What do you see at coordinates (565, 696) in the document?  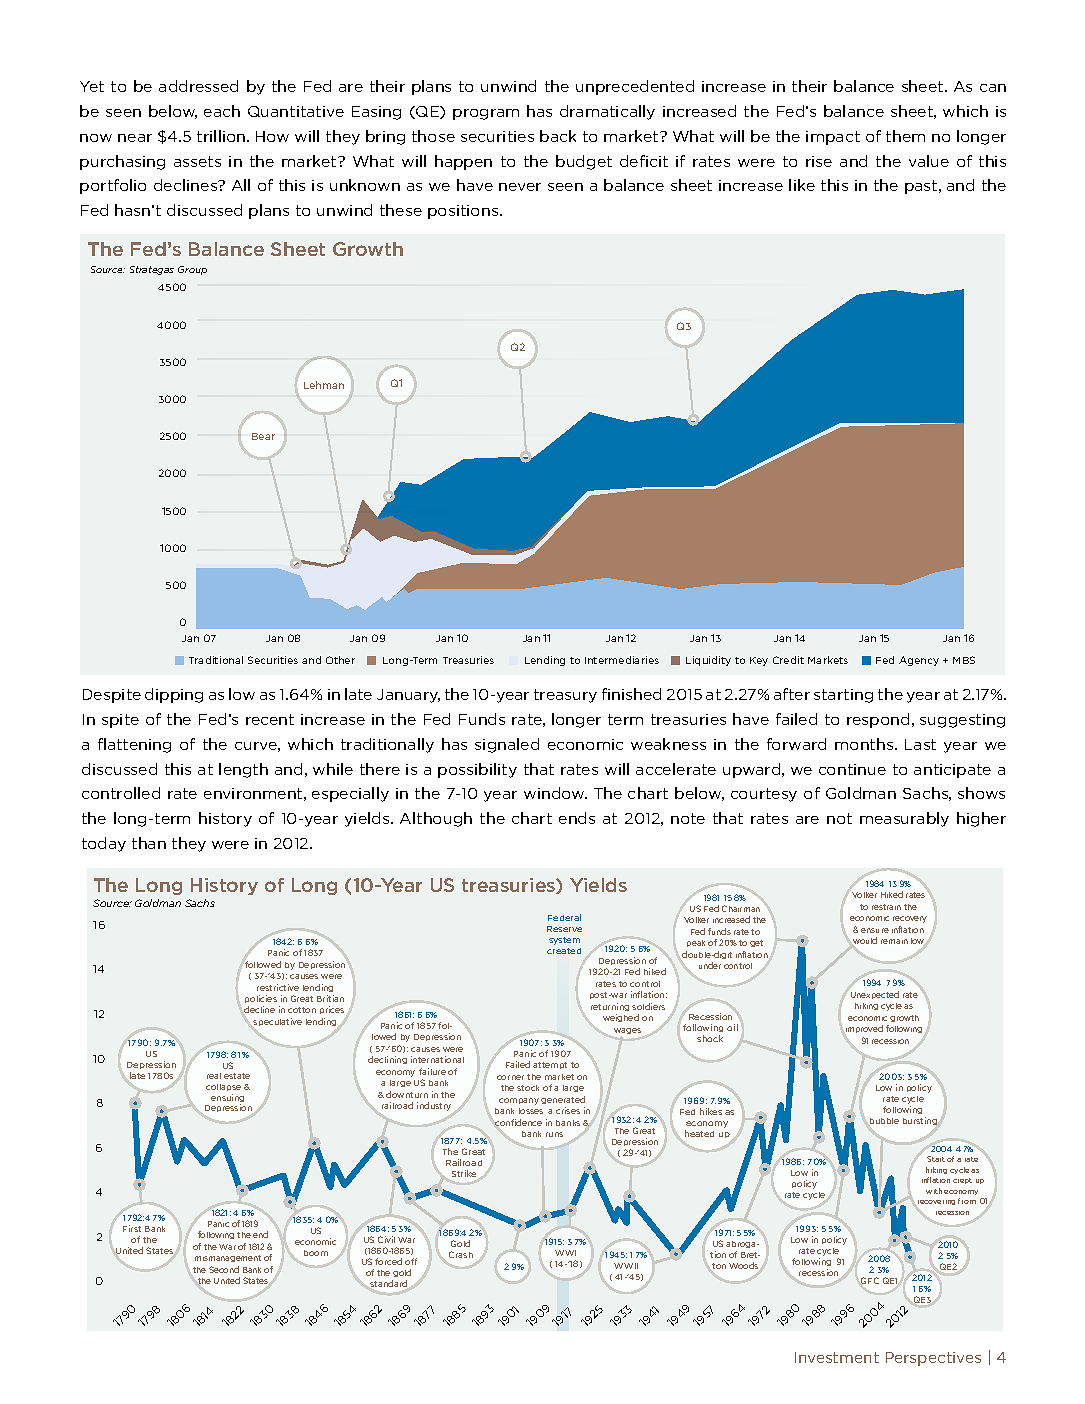 I see `treasury` at bounding box center [565, 696].
